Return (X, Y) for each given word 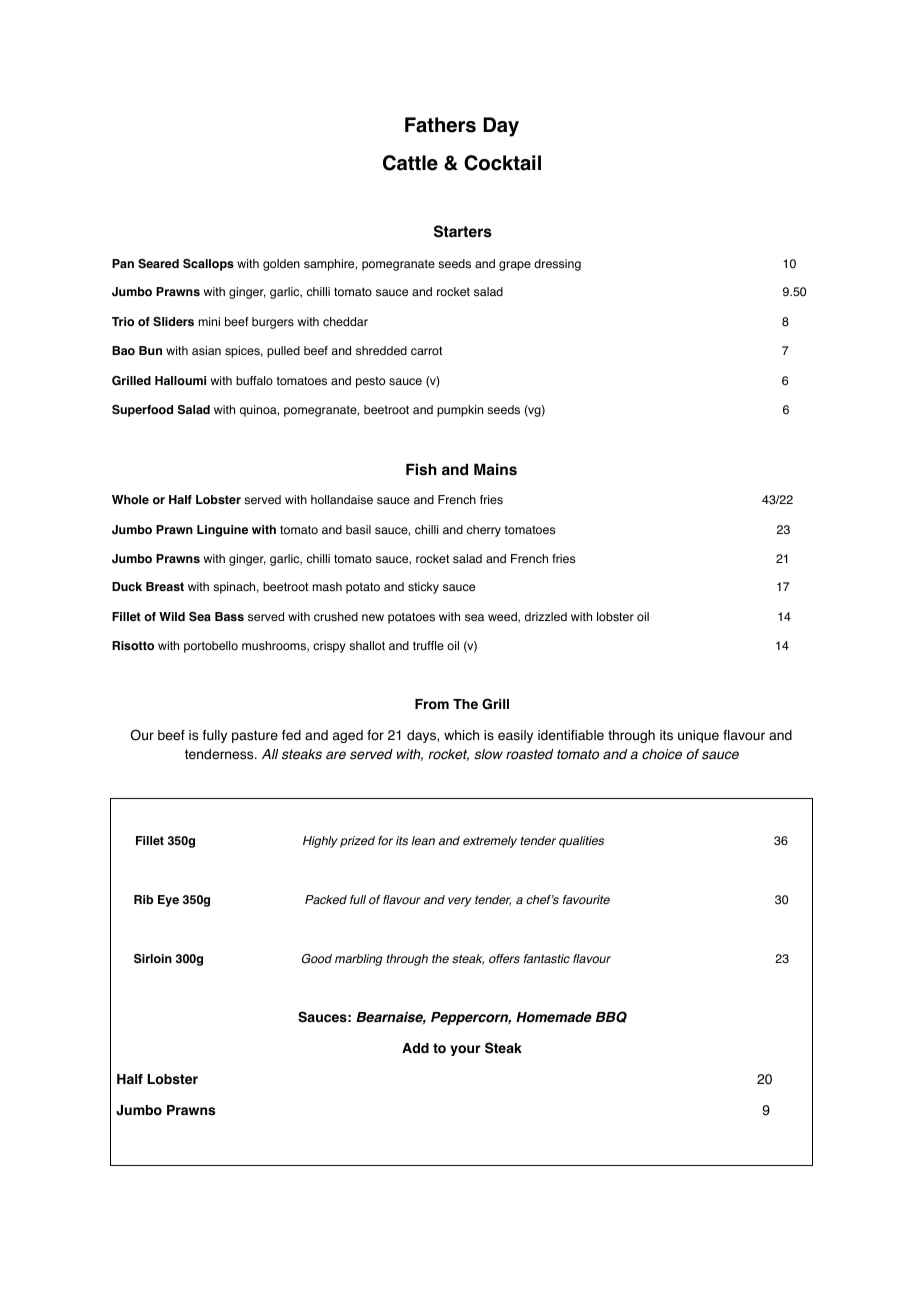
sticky (423, 588)
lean (423, 840)
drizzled (546, 616)
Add (415, 1048)
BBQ (611, 1017)
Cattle (410, 163)
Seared (158, 263)
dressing (557, 265)
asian (206, 351)
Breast (165, 586)
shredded (381, 351)
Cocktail (502, 163)
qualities (581, 842)
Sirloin (153, 959)
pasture (255, 736)
